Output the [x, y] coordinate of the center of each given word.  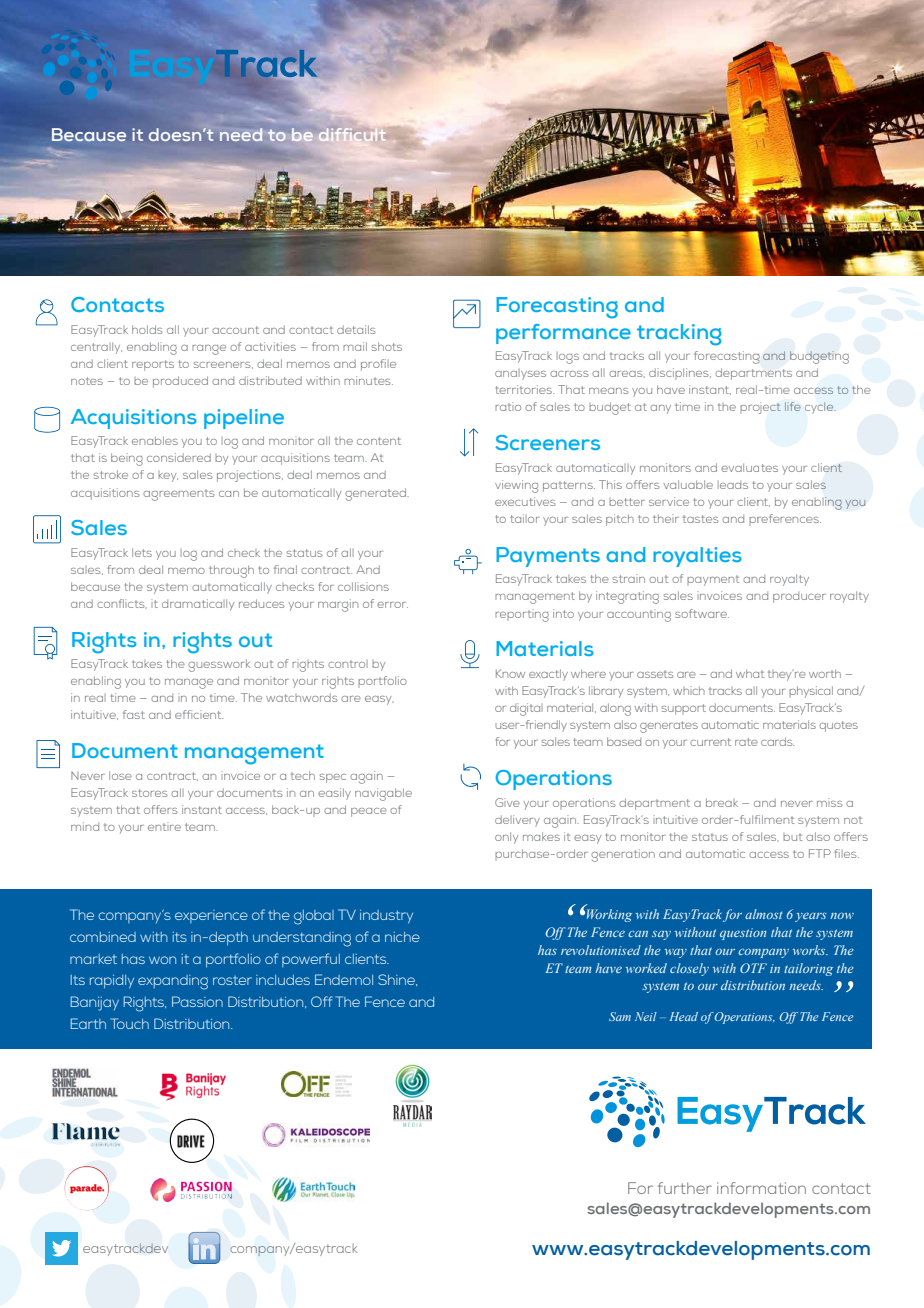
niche [402, 937]
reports [153, 365]
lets [142, 552]
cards [777, 741]
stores [150, 793]
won [162, 960]
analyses [520, 374]
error [392, 605]
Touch [129, 1023]
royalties [697, 557]
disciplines [680, 373]
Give [507, 802]
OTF [753, 968]
